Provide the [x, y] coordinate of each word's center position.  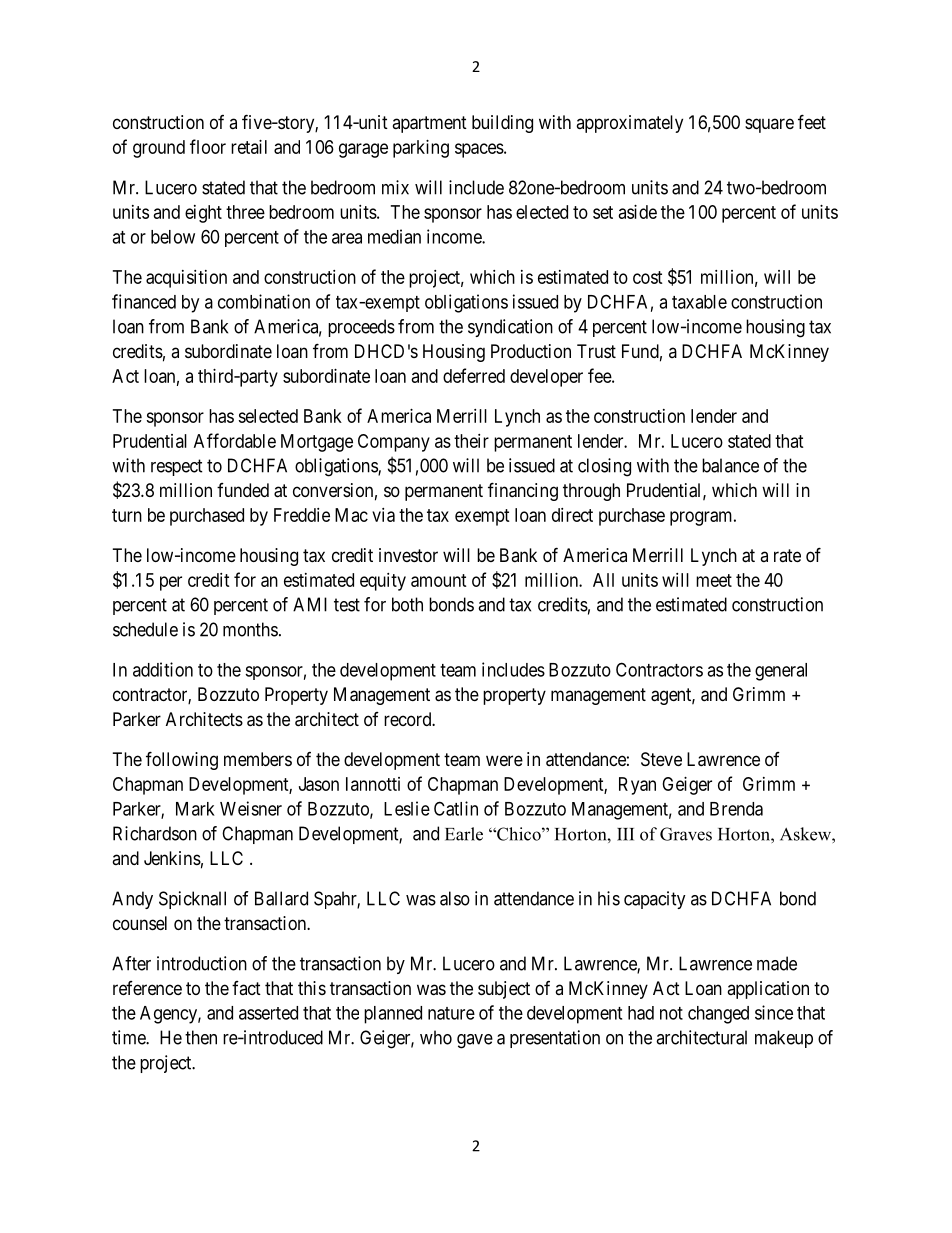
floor [208, 146]
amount [439, 580]
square [769, 125]
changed [718, 1015]
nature [451, 1013]
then [201, 1037]
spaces [479, 150]
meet [714, 580]
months [250, 629]
